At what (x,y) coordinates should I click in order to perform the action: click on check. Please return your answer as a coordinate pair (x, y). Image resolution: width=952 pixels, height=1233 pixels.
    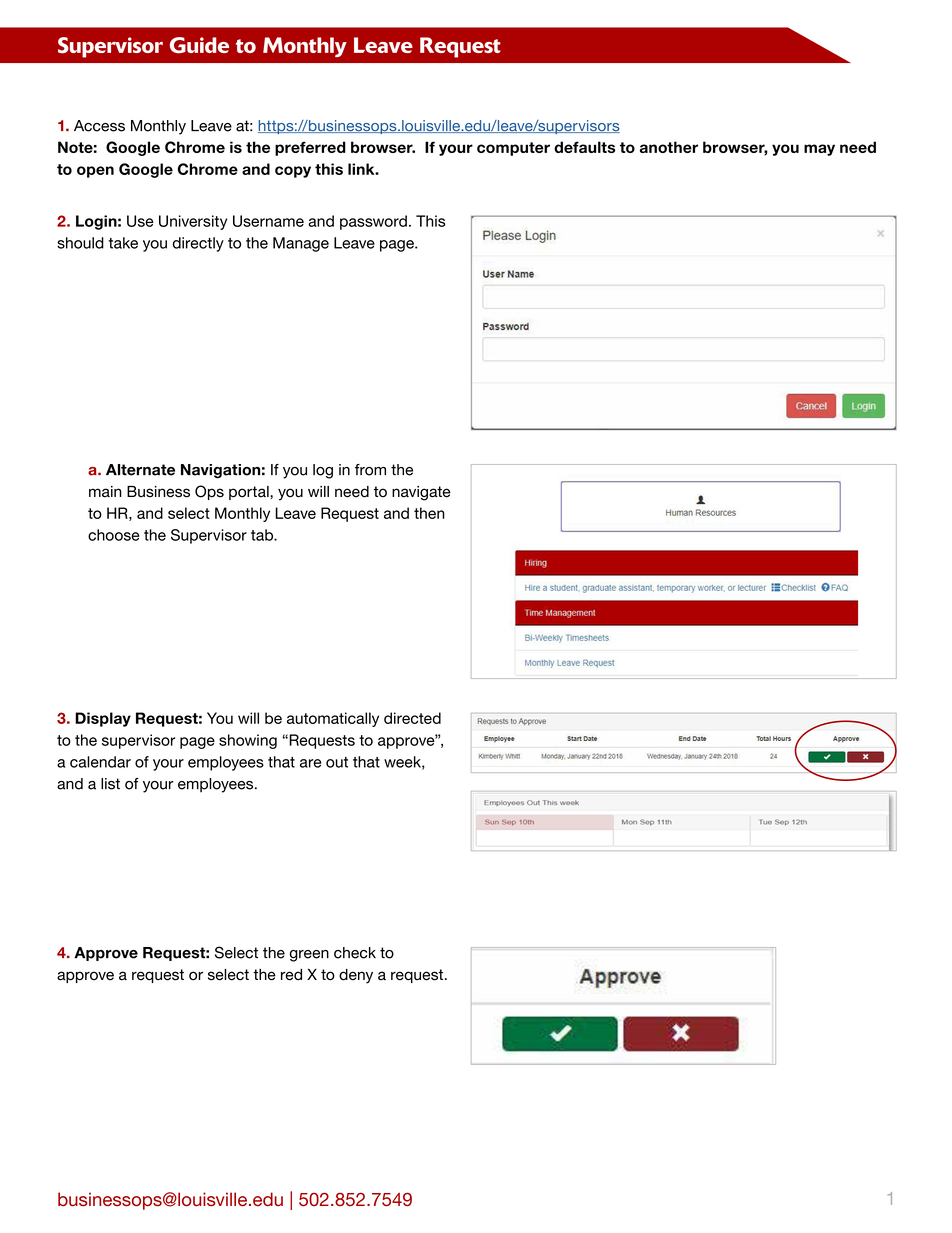
    Looking at the image, I should click on (355, 953).
